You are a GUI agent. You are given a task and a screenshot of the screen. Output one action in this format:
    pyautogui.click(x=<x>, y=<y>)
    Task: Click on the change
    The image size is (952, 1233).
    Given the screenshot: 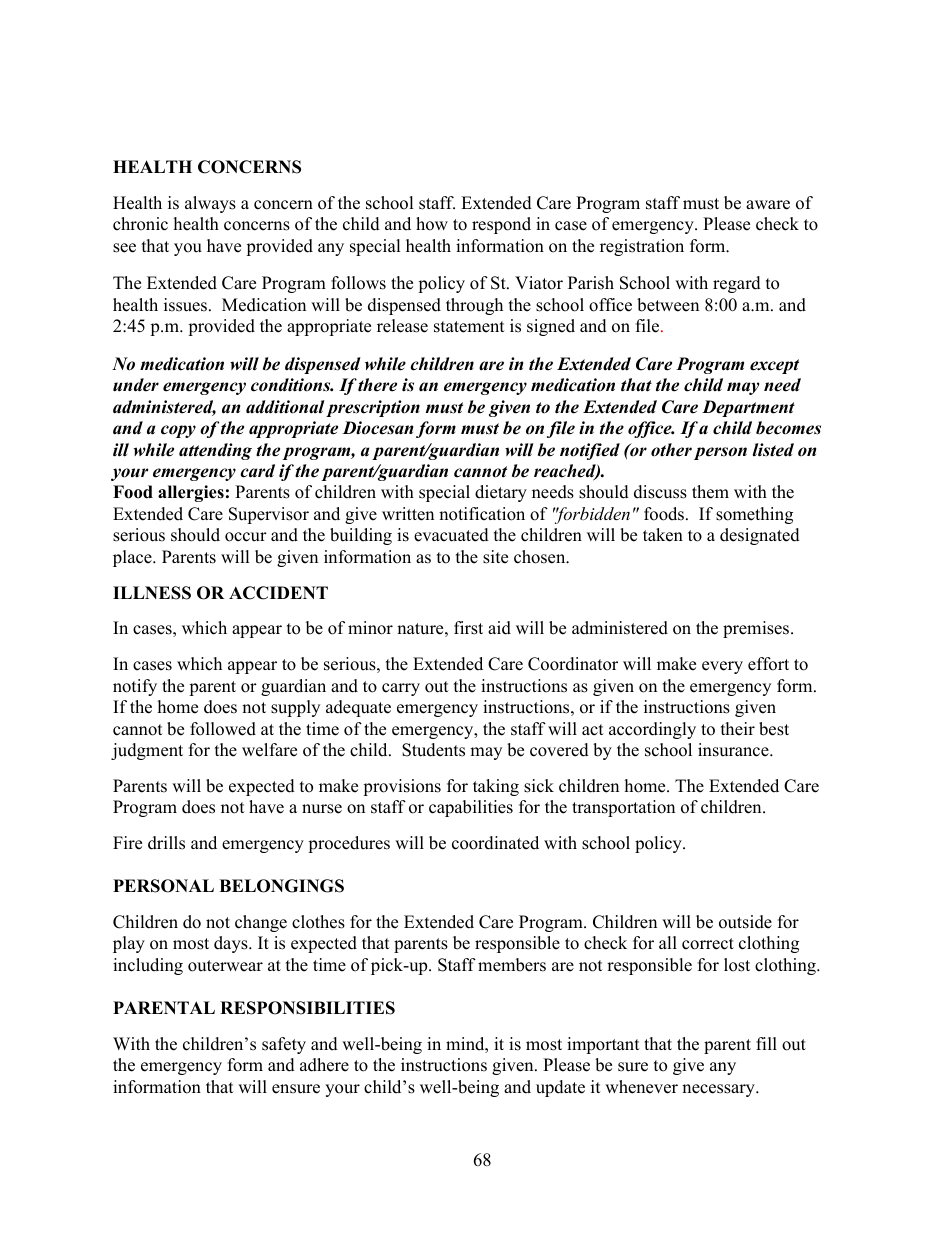 What is the action you would take?
    pyautogui.click(x=261, y=923)
